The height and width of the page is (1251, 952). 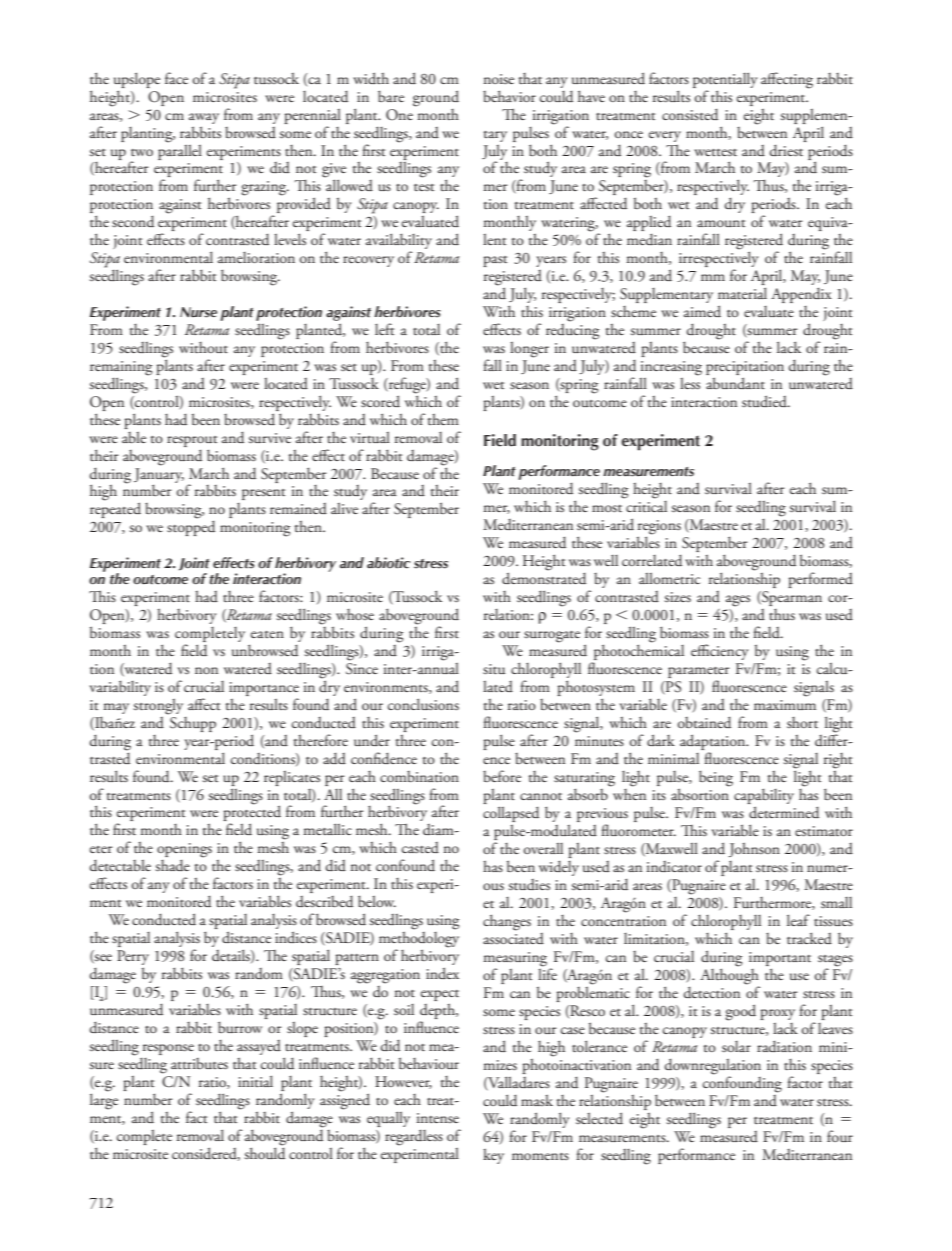 I want to click on away, so click(x=204, y=118).
